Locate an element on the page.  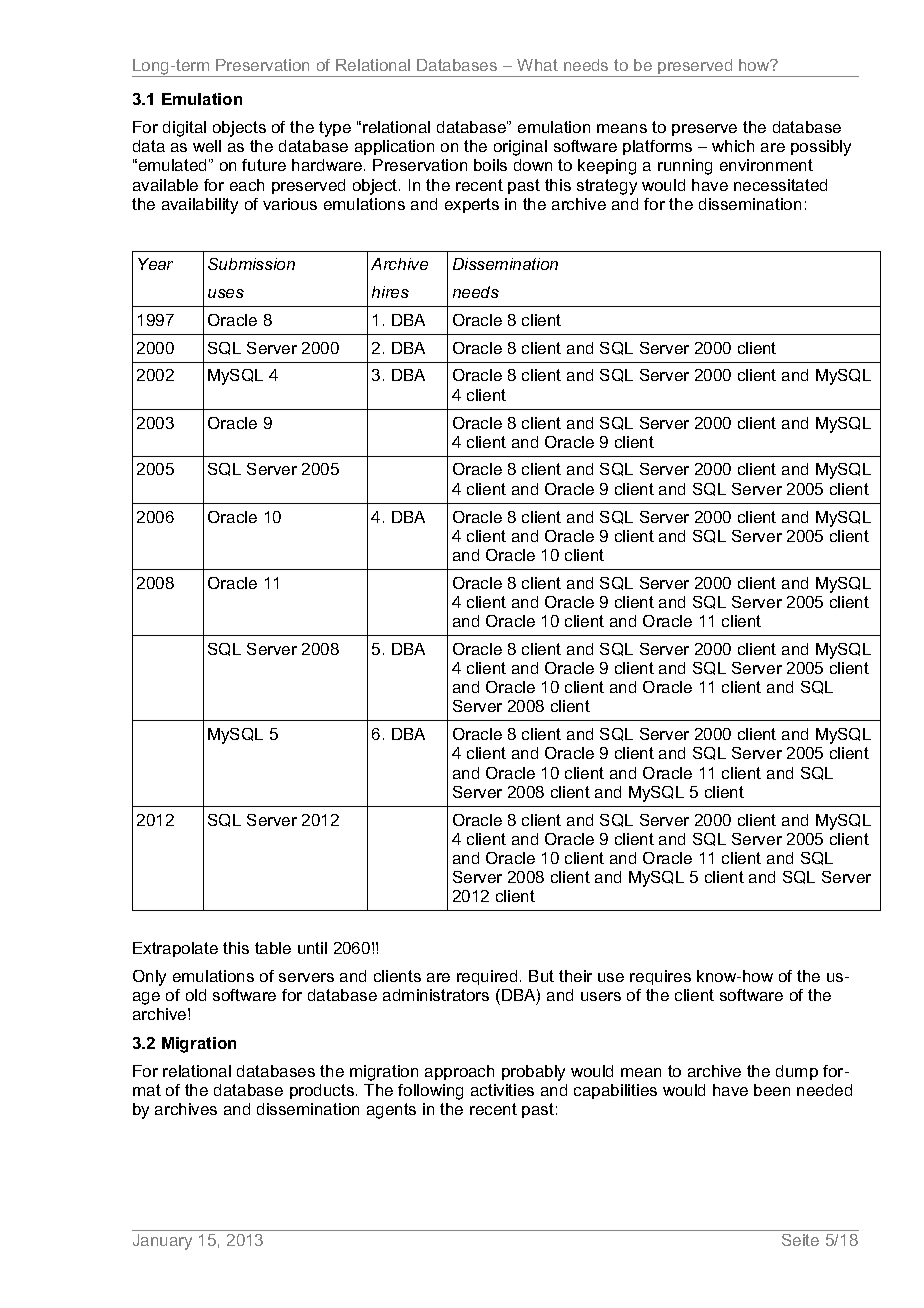
users is located at coordinates (601, 996).
